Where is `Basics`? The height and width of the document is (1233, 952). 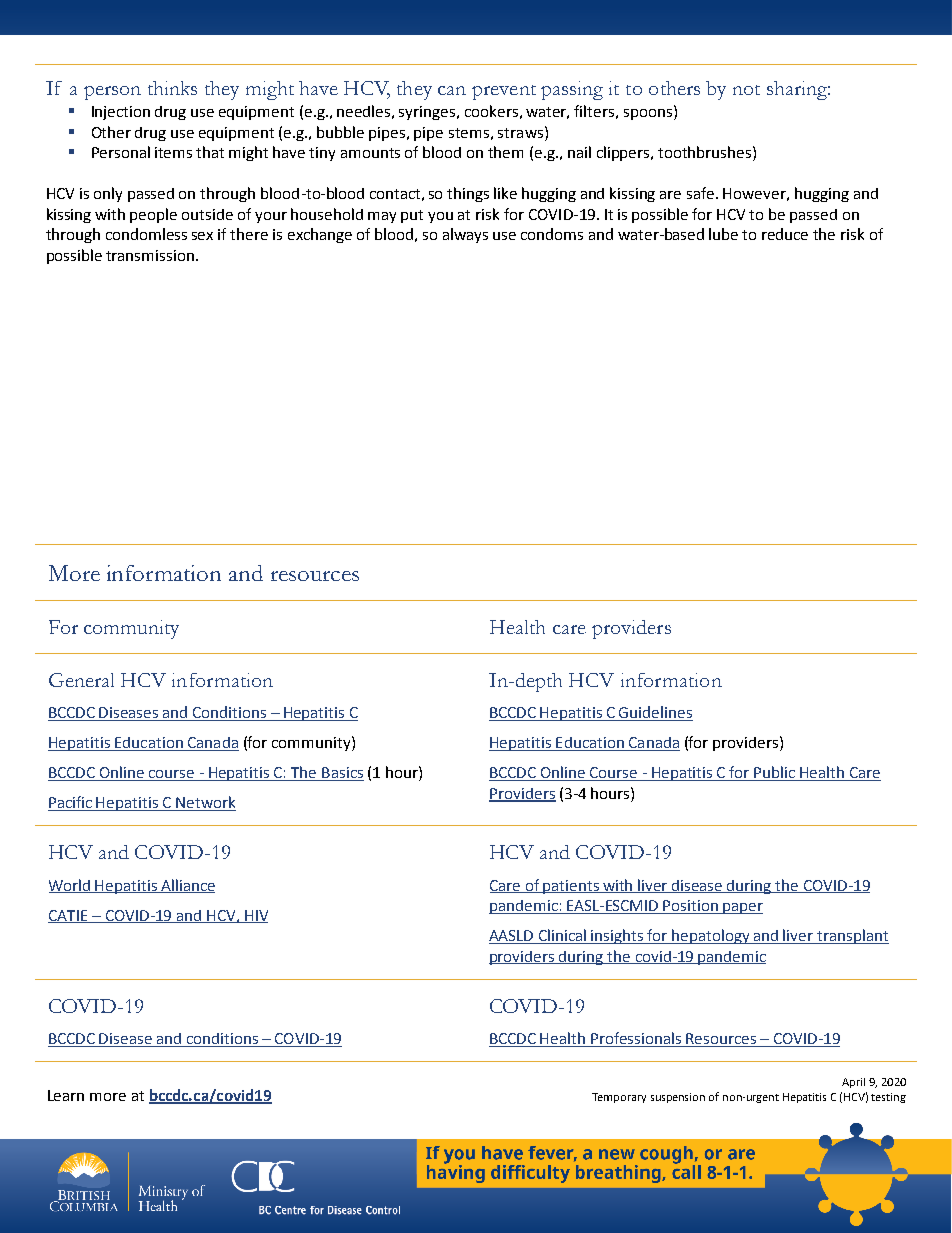 Basics is located at coordinates (342, 774).
